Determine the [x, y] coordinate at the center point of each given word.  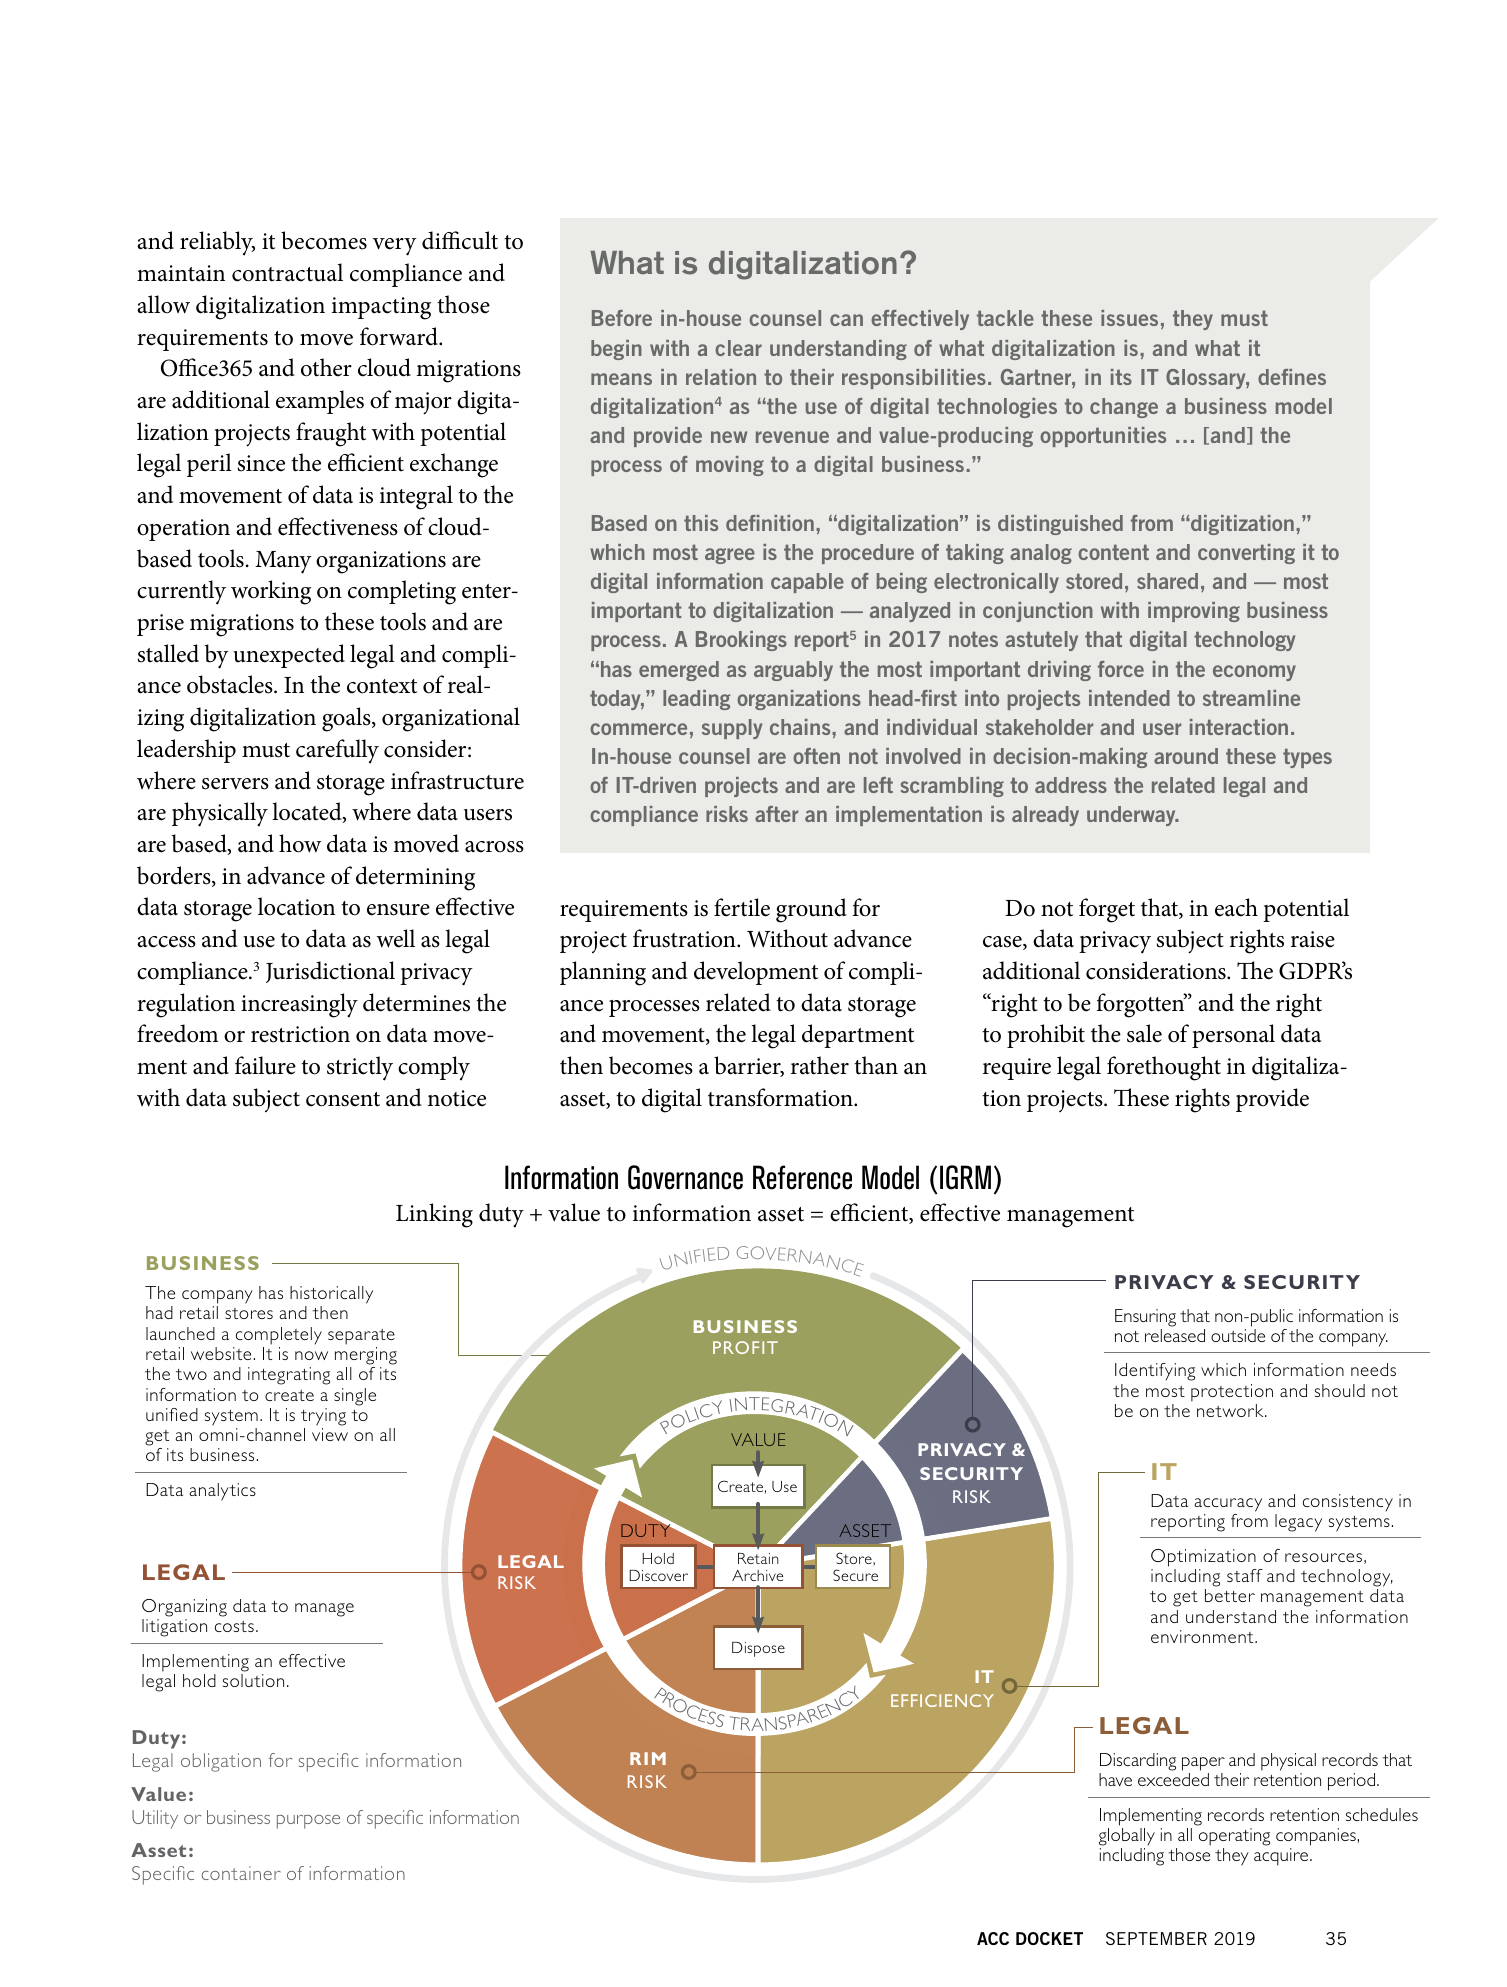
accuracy [1228, 1505]
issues [1129, 318]
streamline [1251, 698]
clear [738, 348]
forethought [1164, 1068]
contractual [287, 272]
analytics [222, 1492]
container [241, 1873]
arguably [793, 671]
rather [820, 1065]
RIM [648, 1758]
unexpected [289, 656]
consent [343, 1099]
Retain [758, 1558]
